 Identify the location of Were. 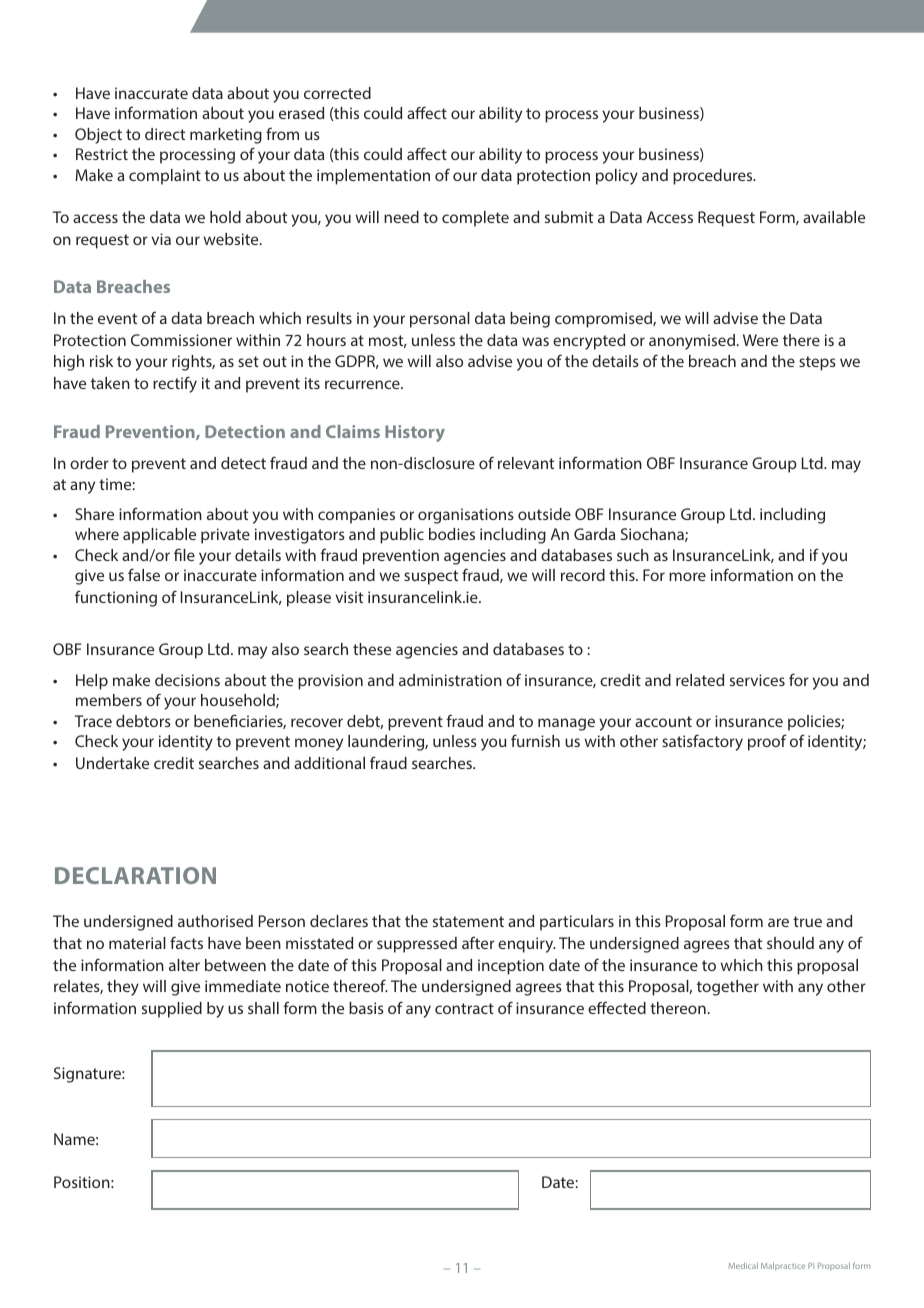
(760, 340).
